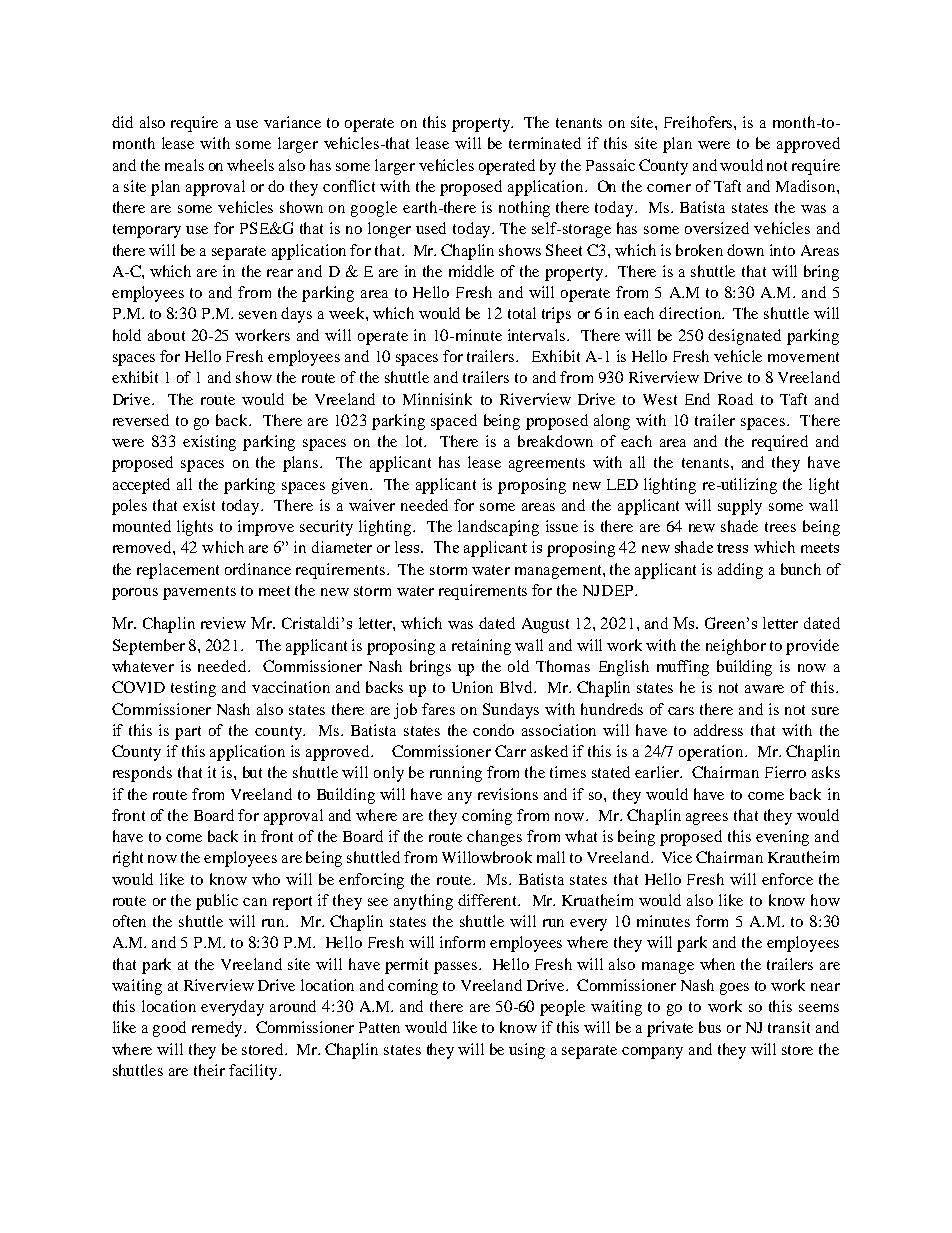  Describe the element at coordinates (184, 165) in the page. I see `meals` at that location.
